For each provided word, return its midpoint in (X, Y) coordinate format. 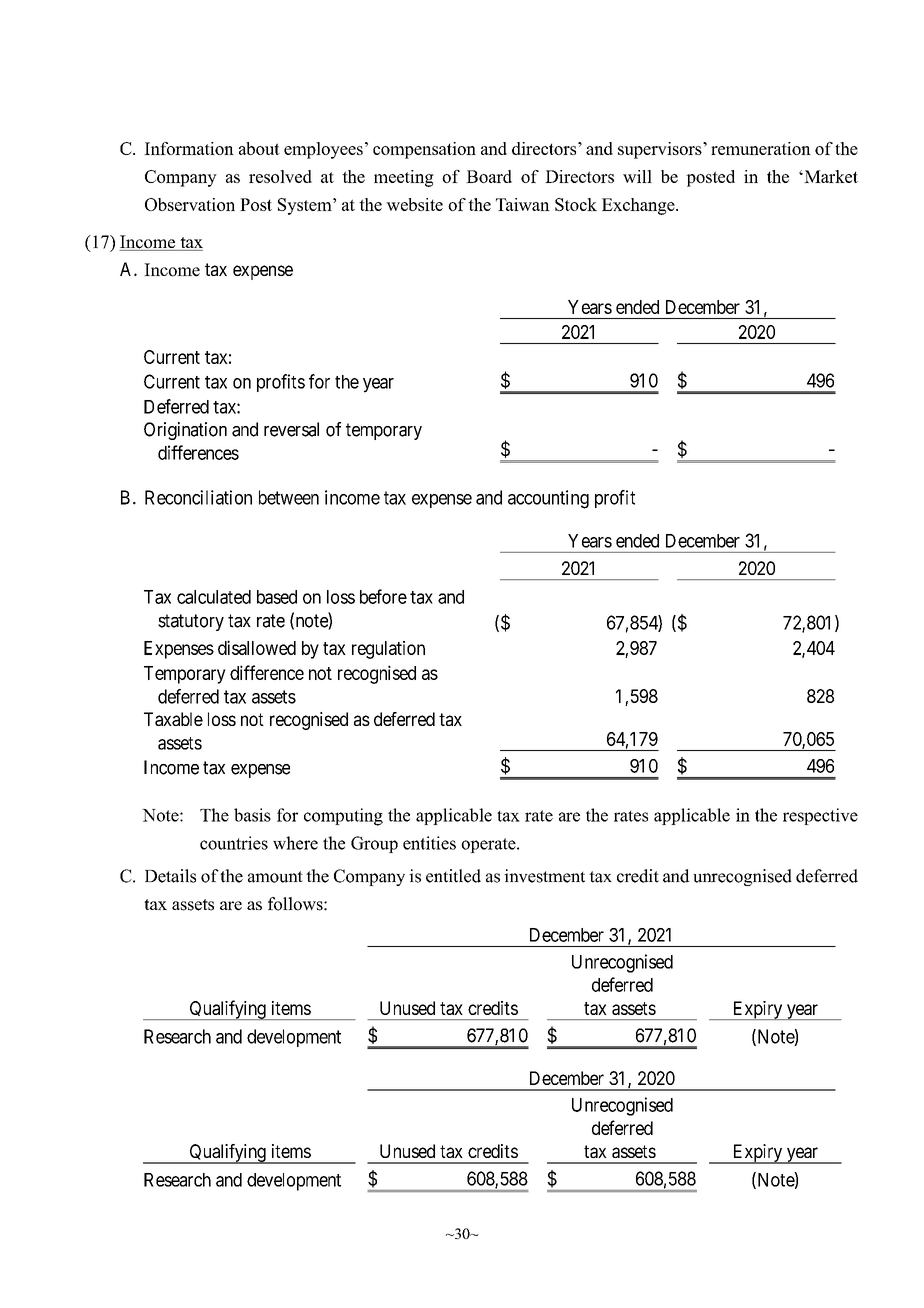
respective (820, 816)
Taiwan (523, 204)
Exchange (639, 206)
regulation (388, 650)
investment (544, 876)
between (289, 497)
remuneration (761, 148)
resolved (280, 176)
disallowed (257, 647)
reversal (291, 429)
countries (234, 843)
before (383, 596)
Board (489, 176)
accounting (548, 499)
